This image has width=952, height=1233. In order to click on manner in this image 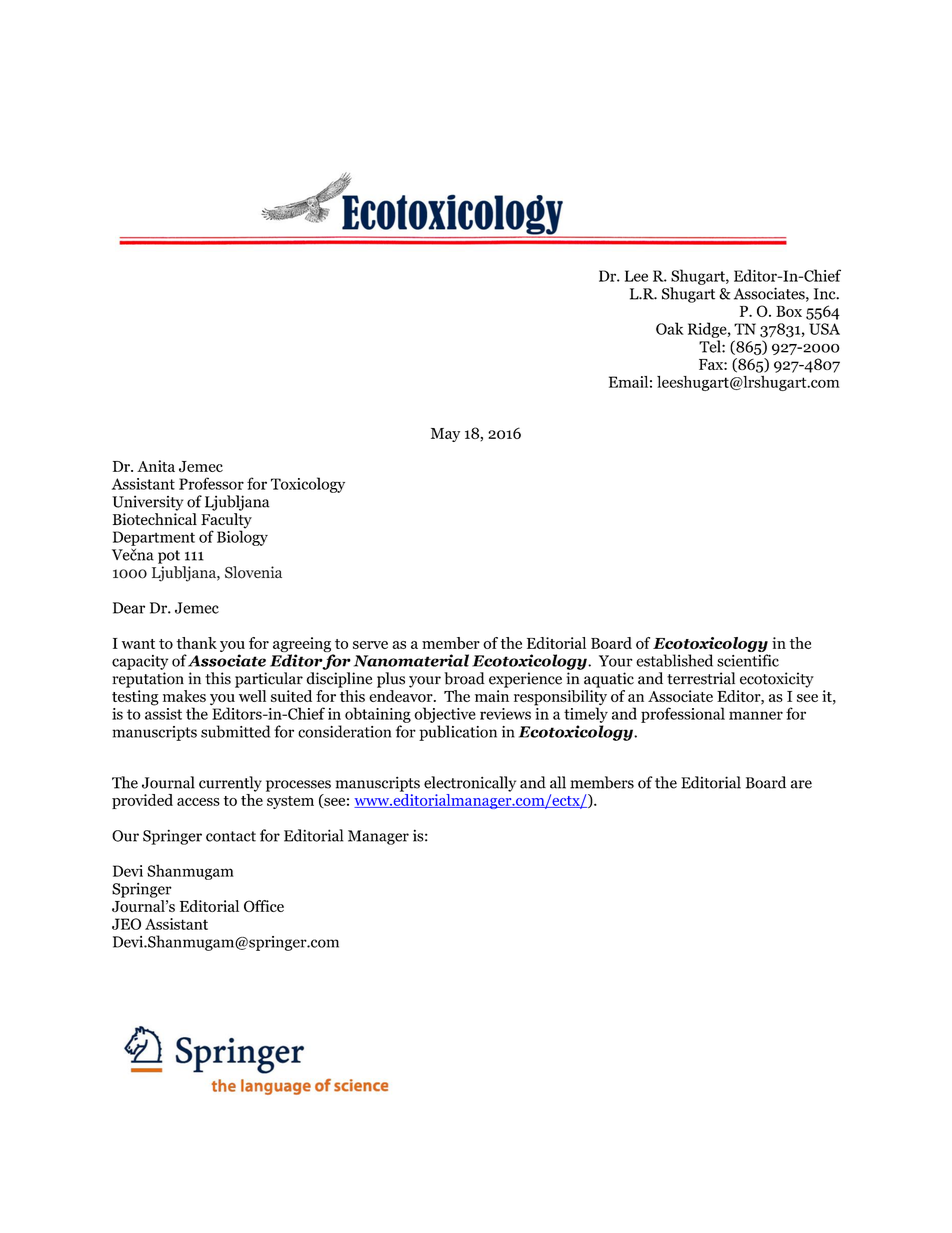, I will do `click(756, 715)`.
